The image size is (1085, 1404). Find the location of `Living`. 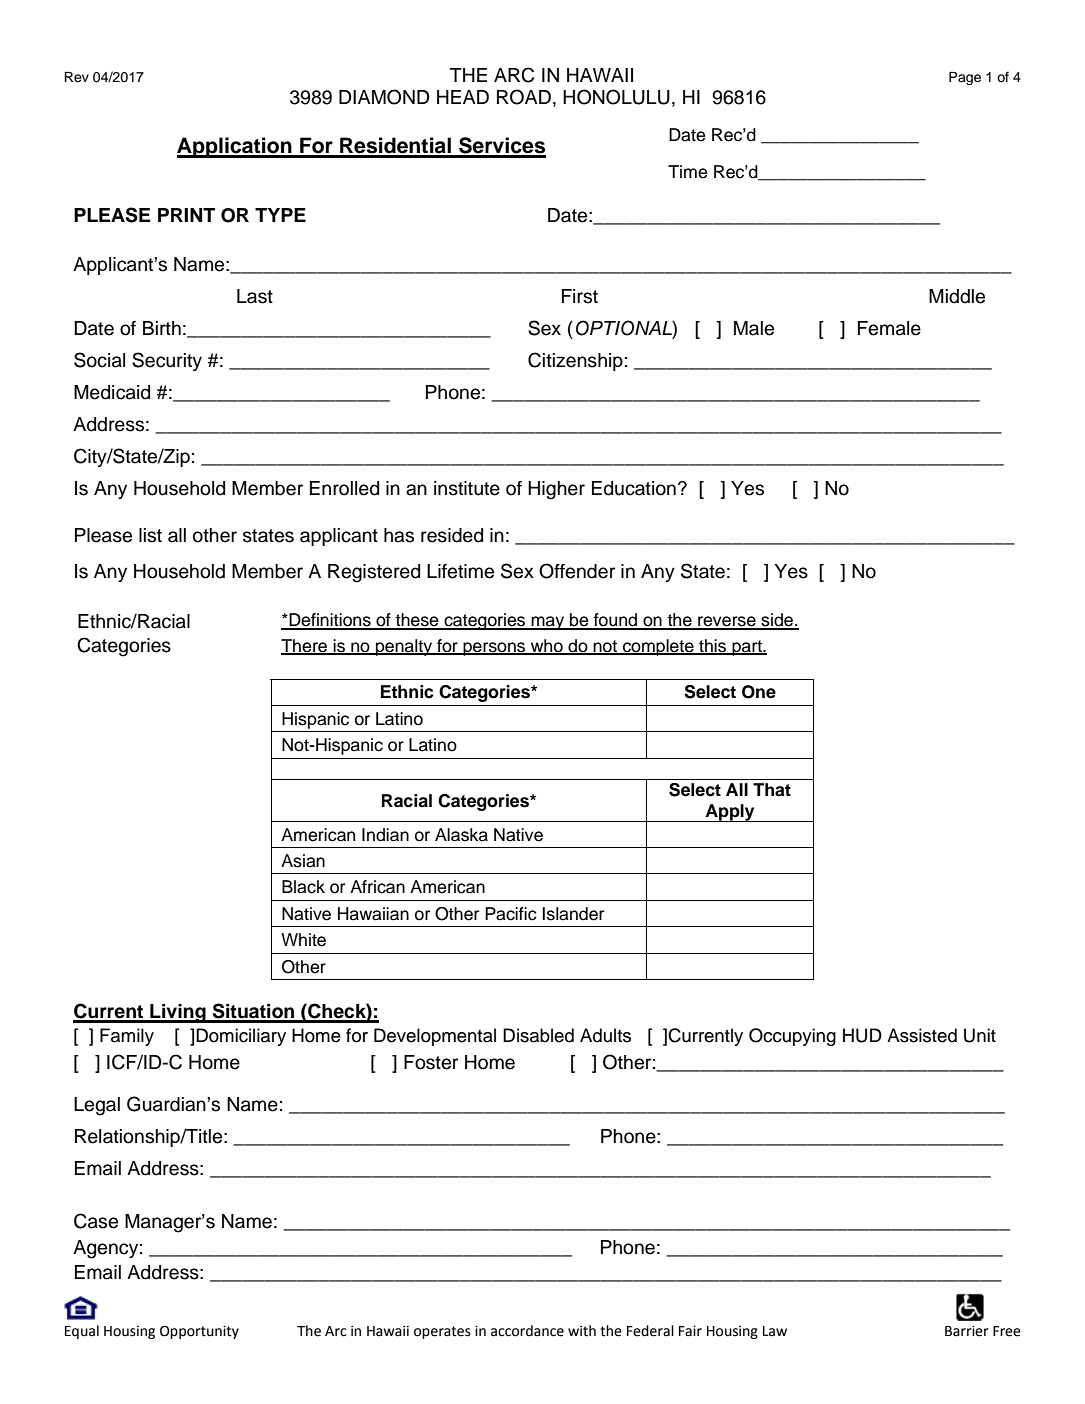

Living is located at coordinates (178, 1013).
